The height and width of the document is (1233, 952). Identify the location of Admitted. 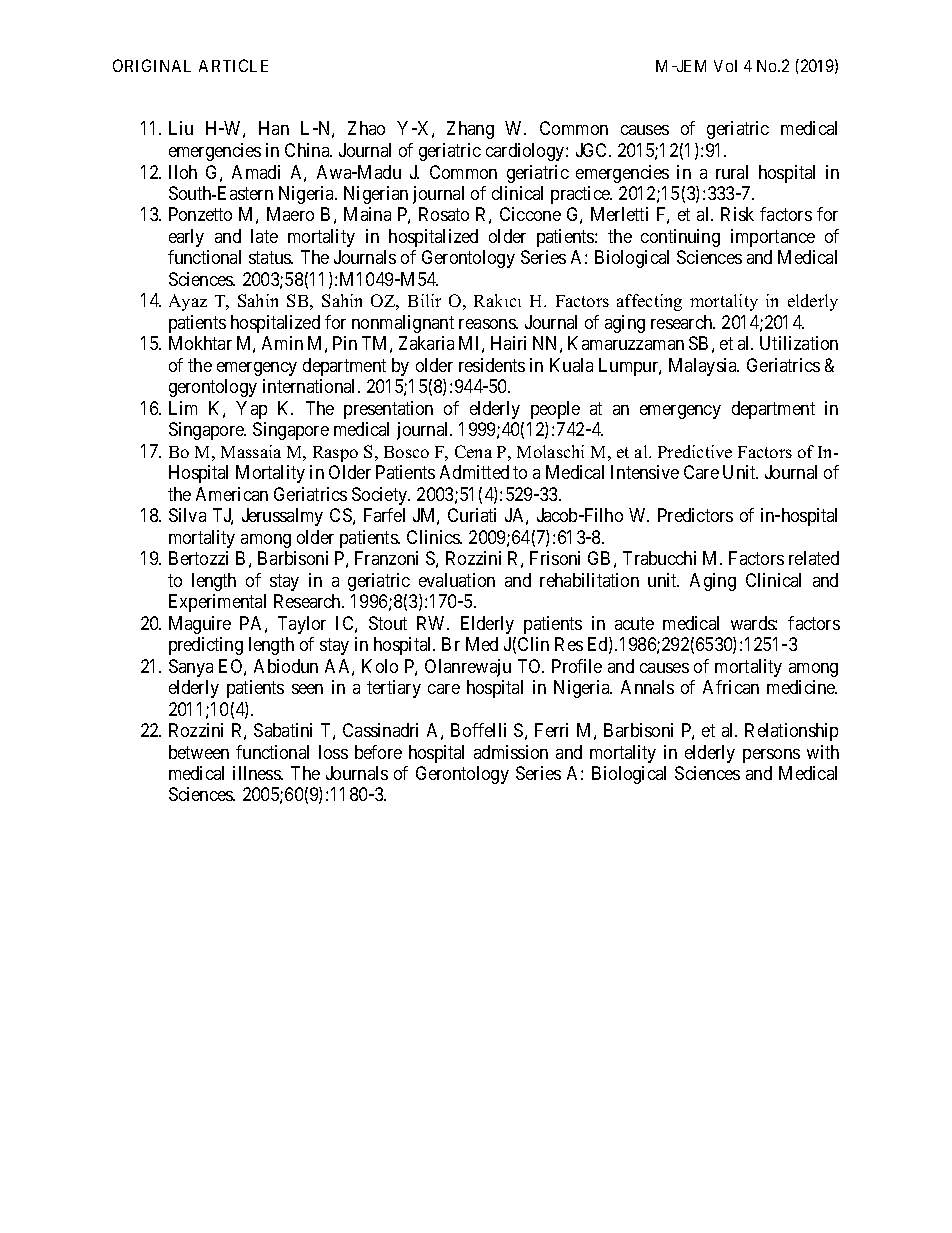
(474, 472).
